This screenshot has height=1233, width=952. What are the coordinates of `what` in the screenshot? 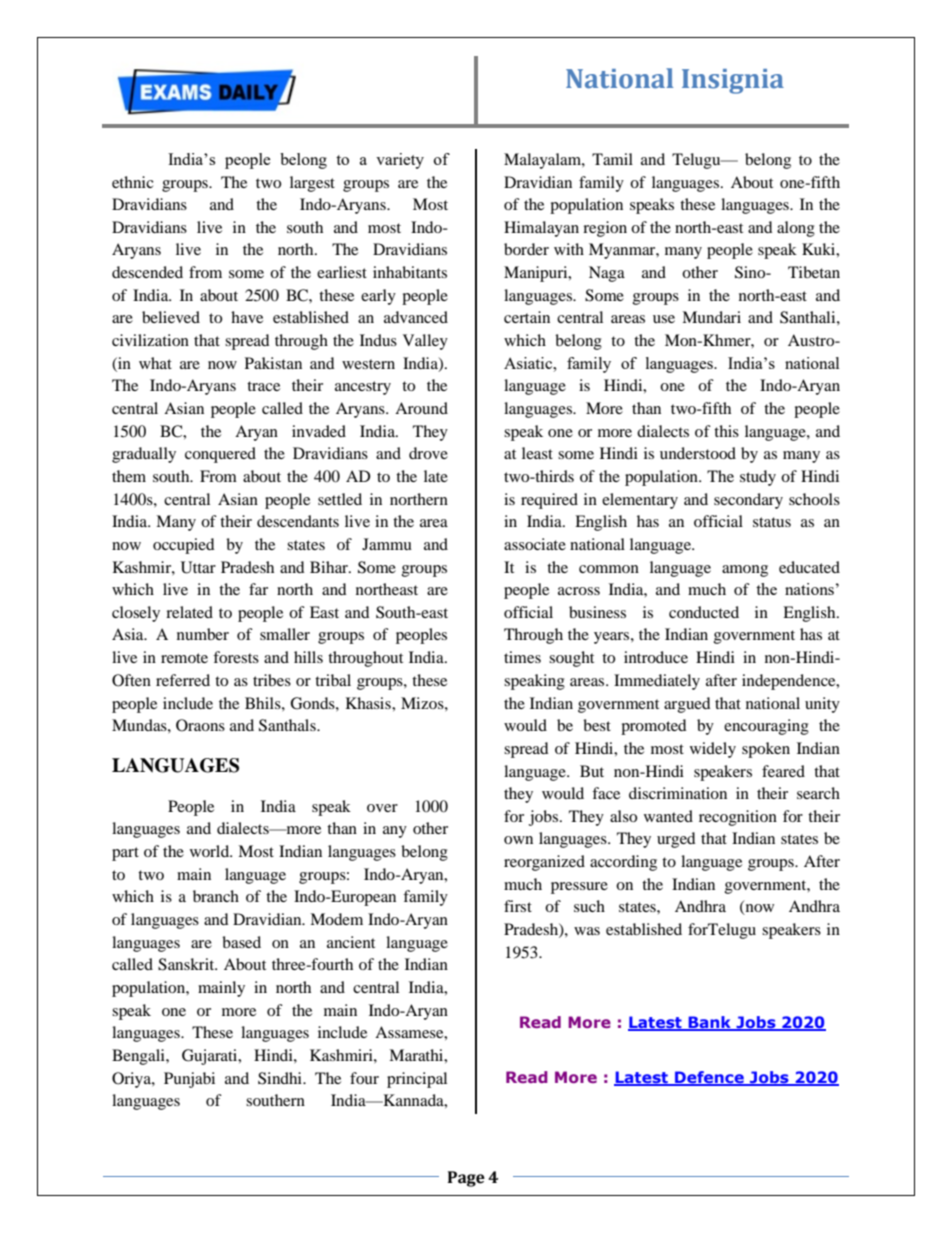 It's located at (155, 363).
